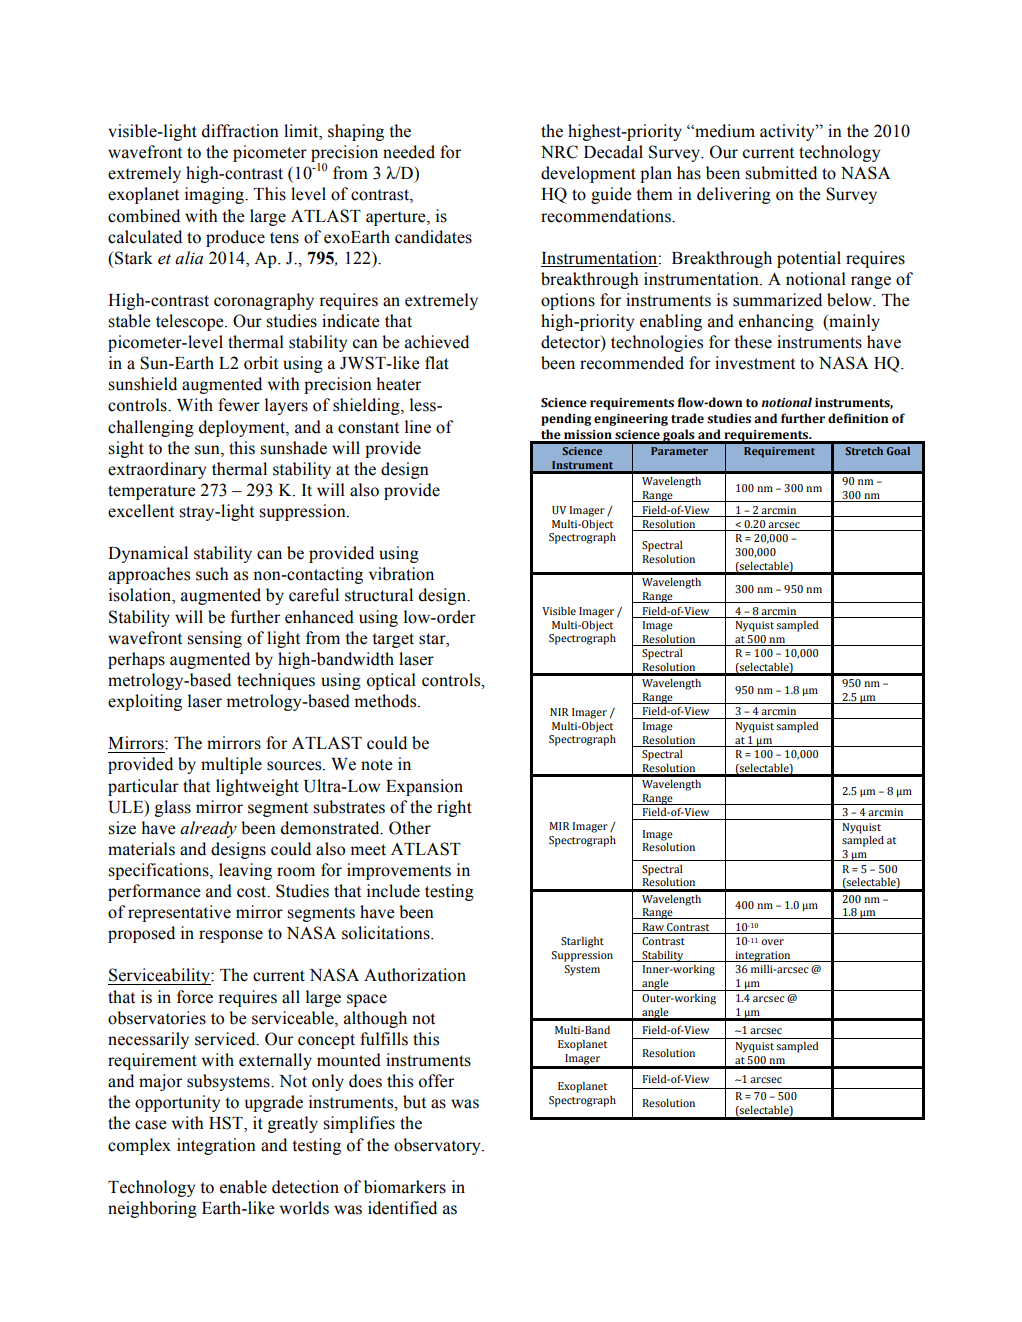 This screenshot has height=1322, width=1022. What do you see at coordinates (243, 1187) in the screenshot?
I see `enable` at bounding box center [243, 1187].
